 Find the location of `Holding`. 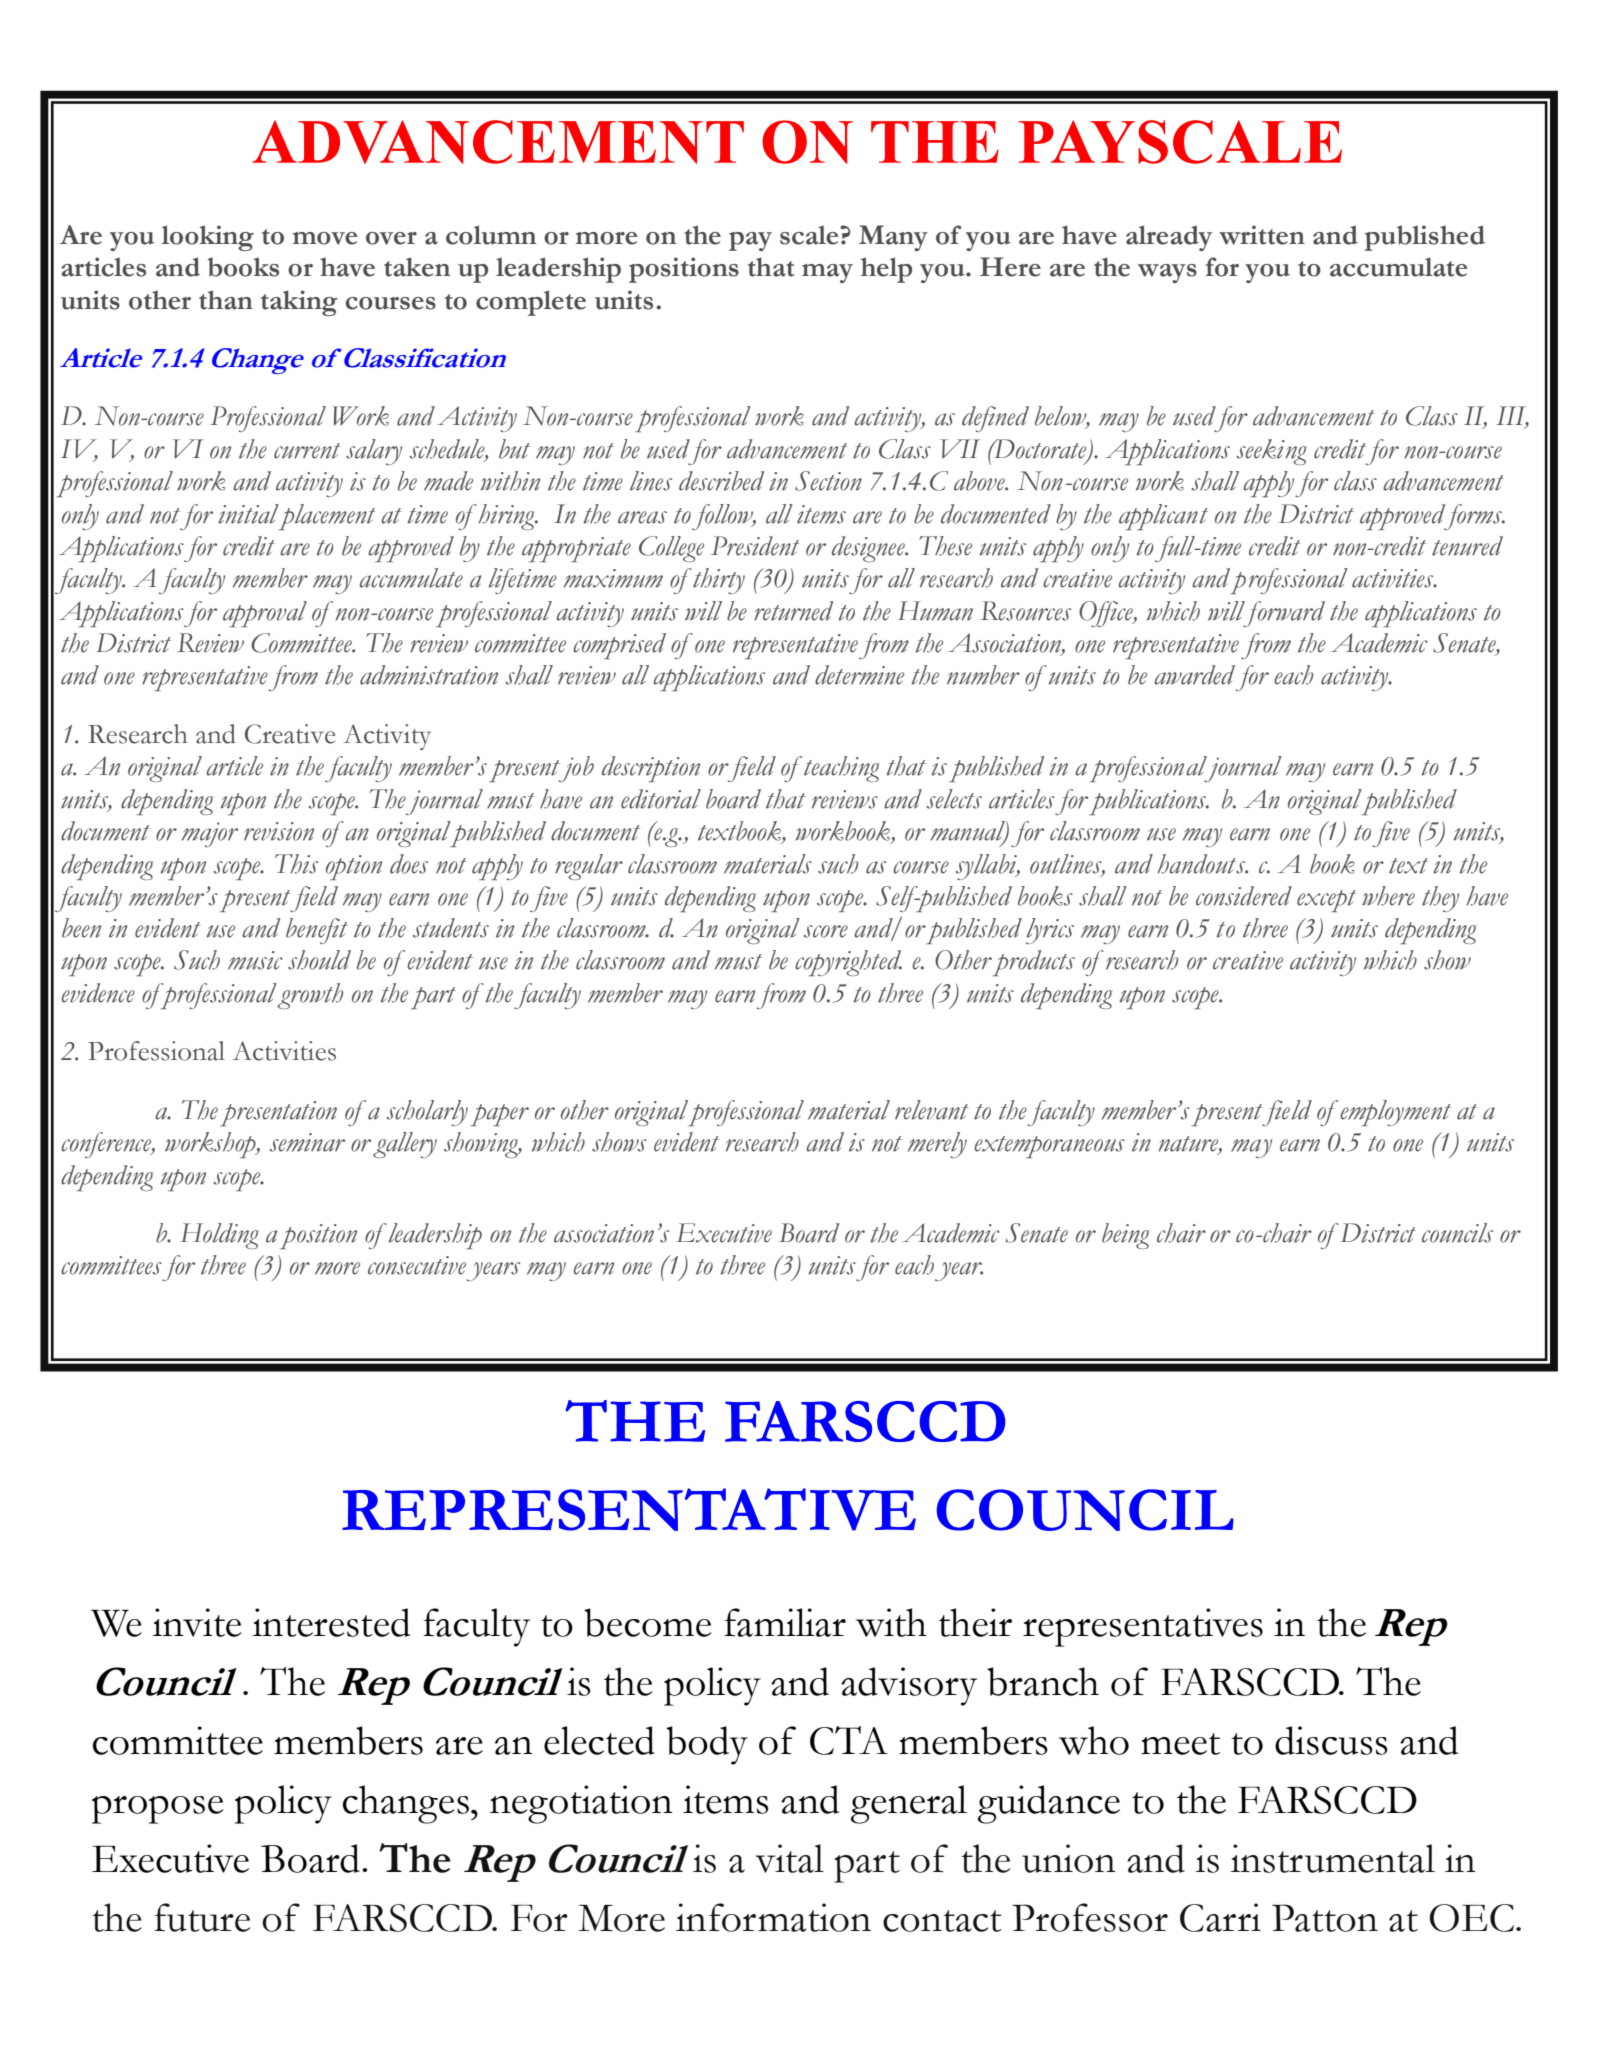

Holding is located at coordinates (219, 1236).
